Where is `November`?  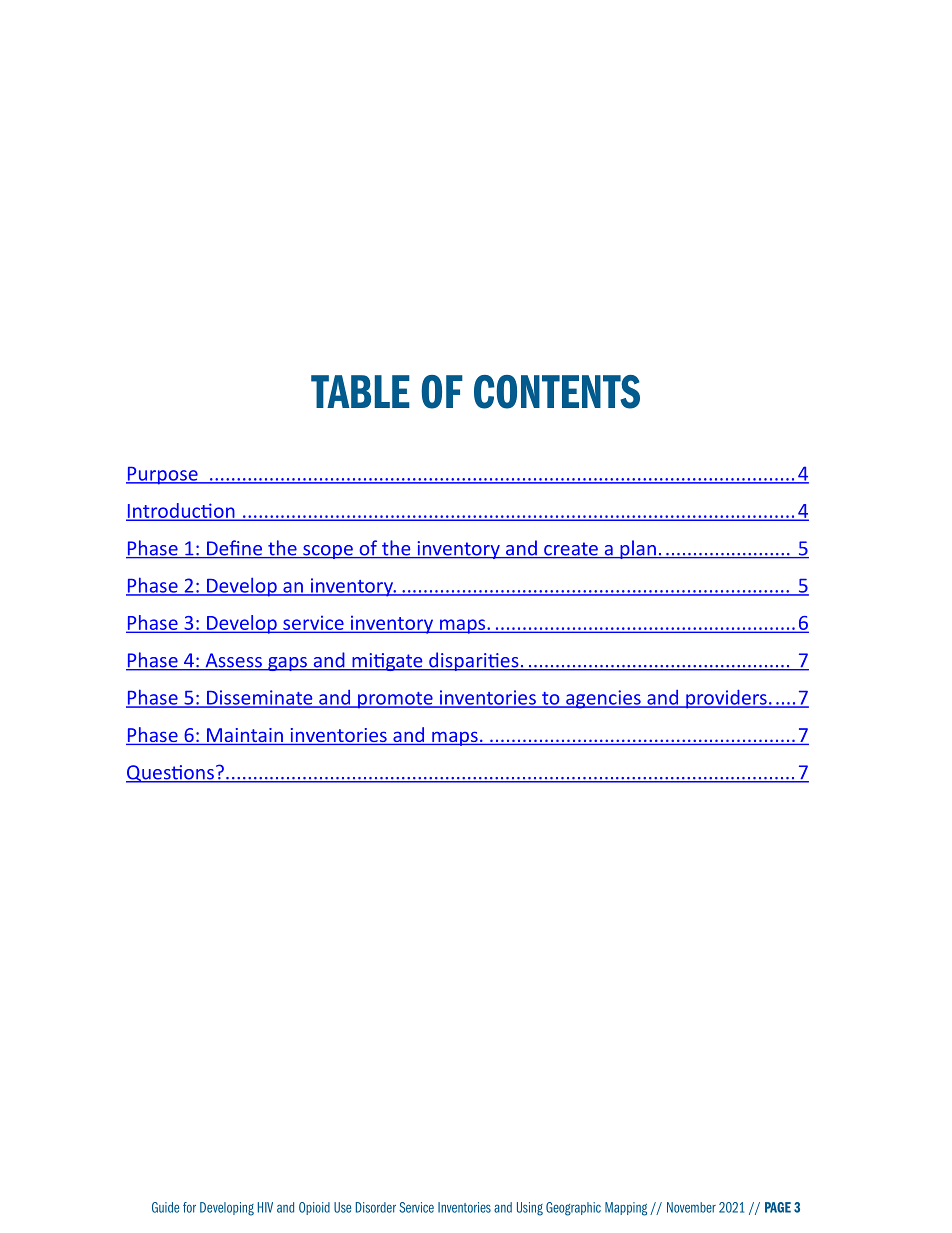
November is located at coordinates (691, 1207).
